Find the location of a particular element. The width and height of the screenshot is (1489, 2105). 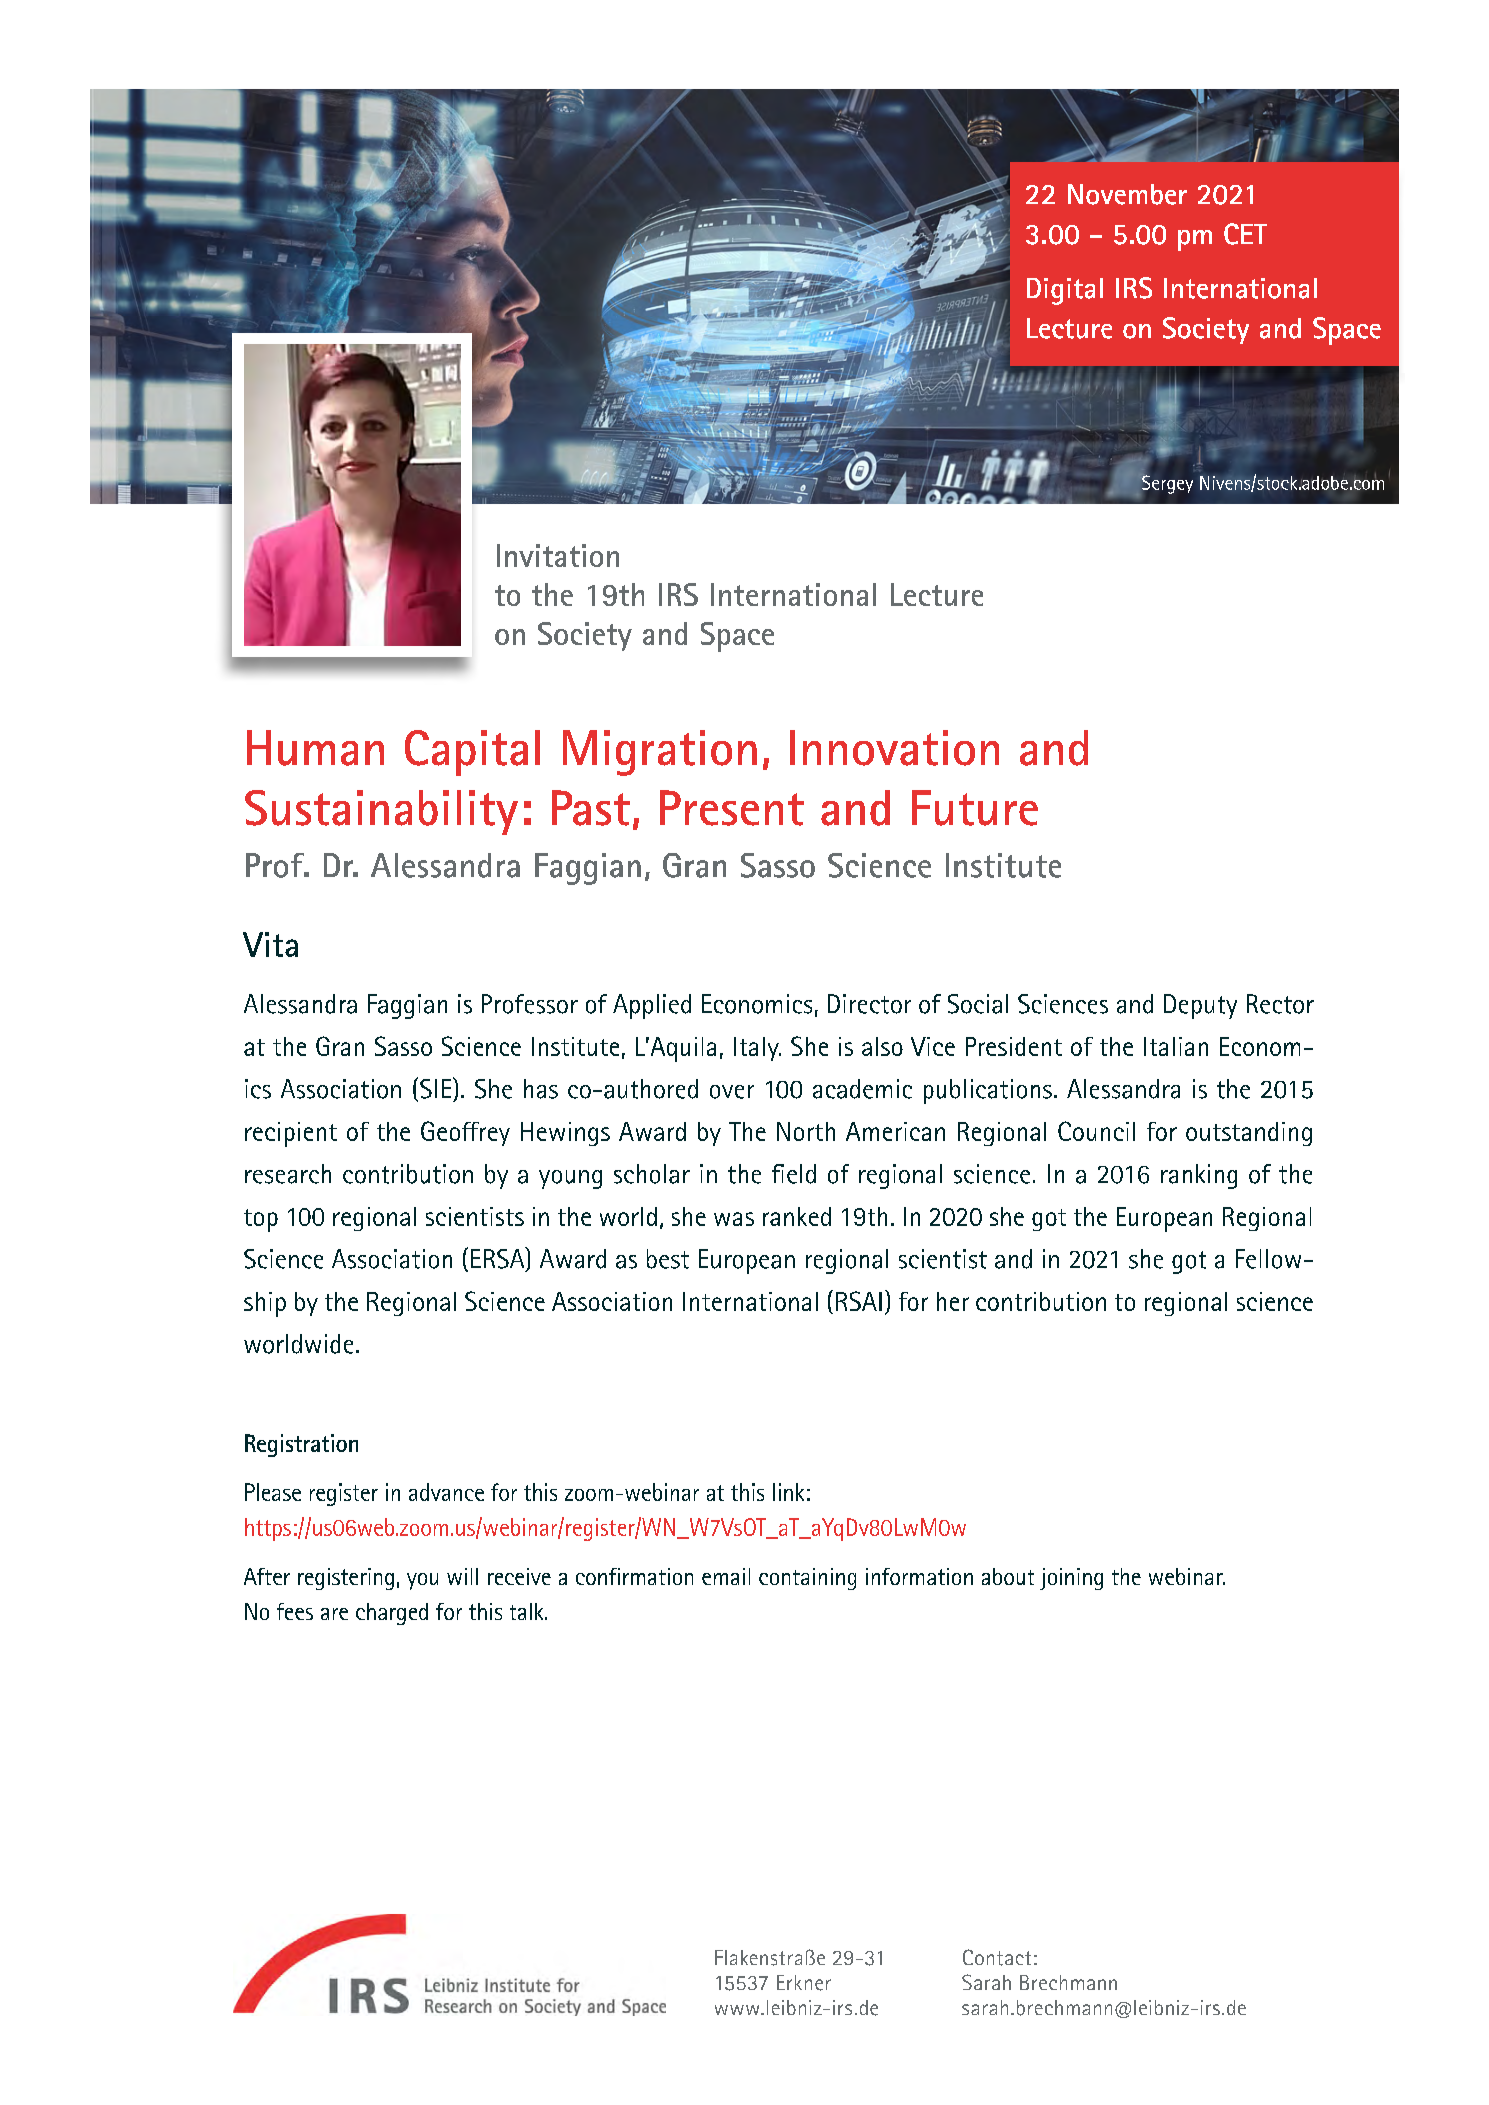

charged is located at coordinates (392, 1614).
